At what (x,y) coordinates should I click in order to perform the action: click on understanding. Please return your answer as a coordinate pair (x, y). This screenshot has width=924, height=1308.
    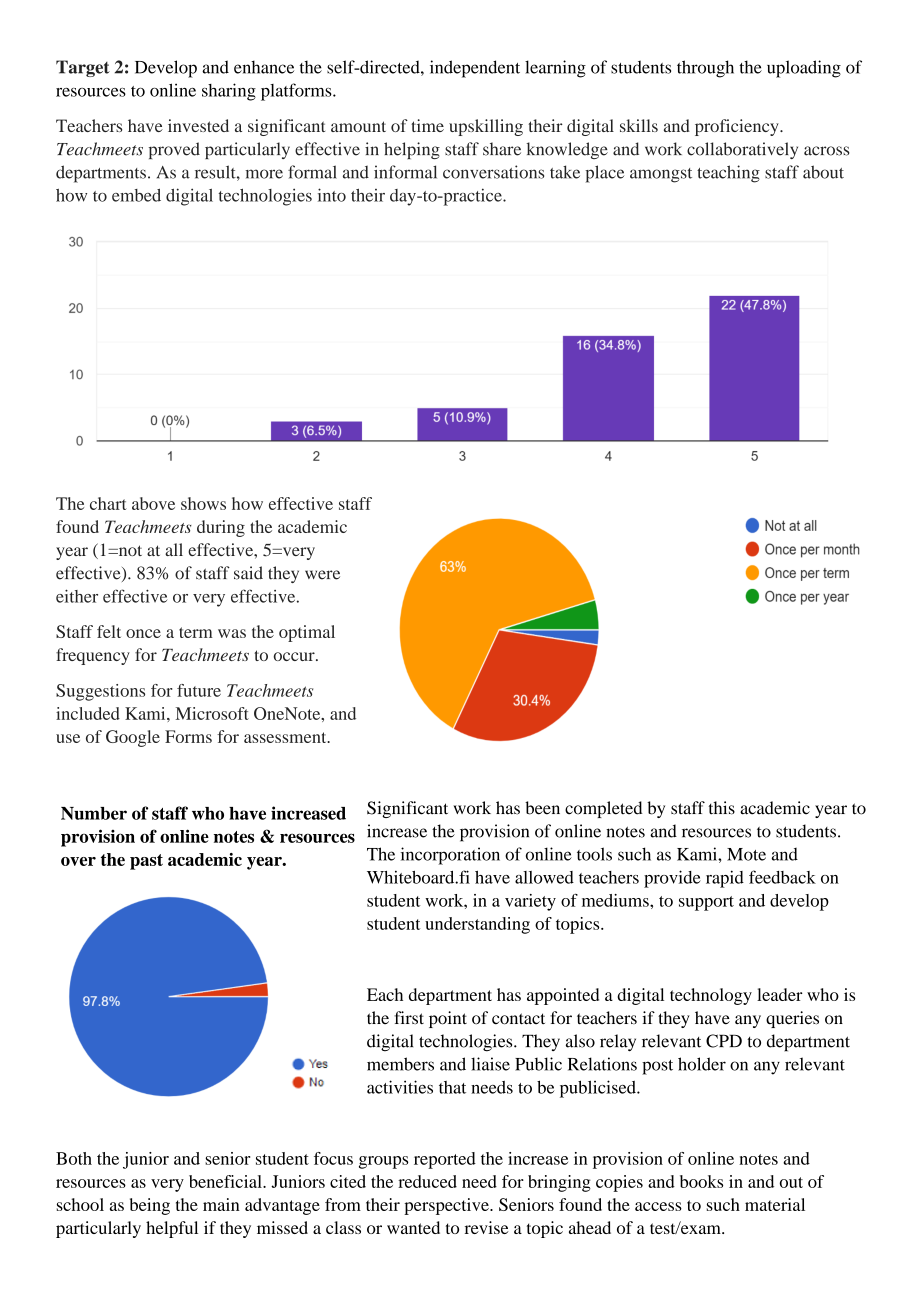
    Looking at the image, I should click on (477, 925).
